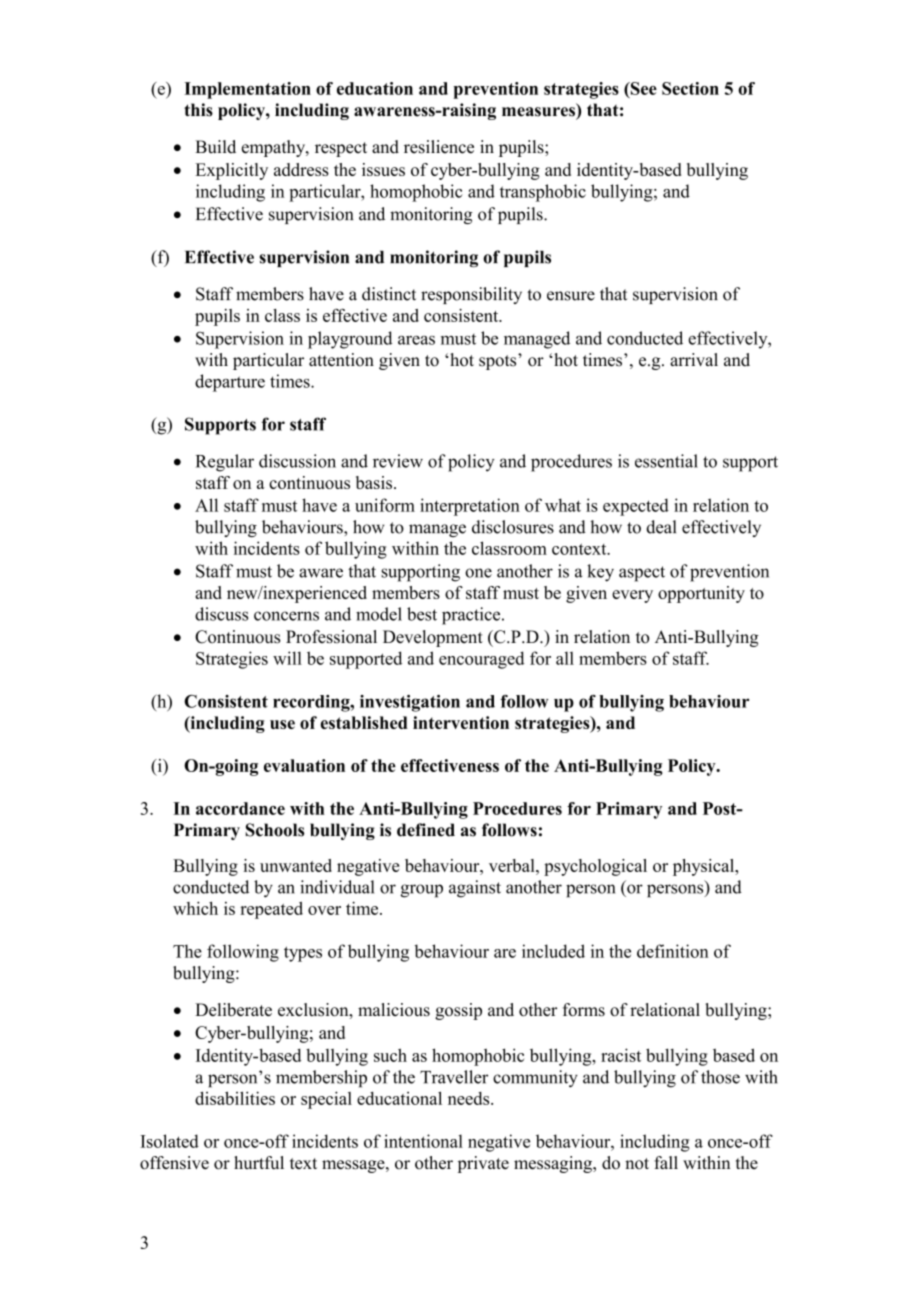 Image resolution: width=924 pixels, height=1308 pixels. Describe the element at coordinates (287, 658) in the screenshot. I see `will` at that location.
